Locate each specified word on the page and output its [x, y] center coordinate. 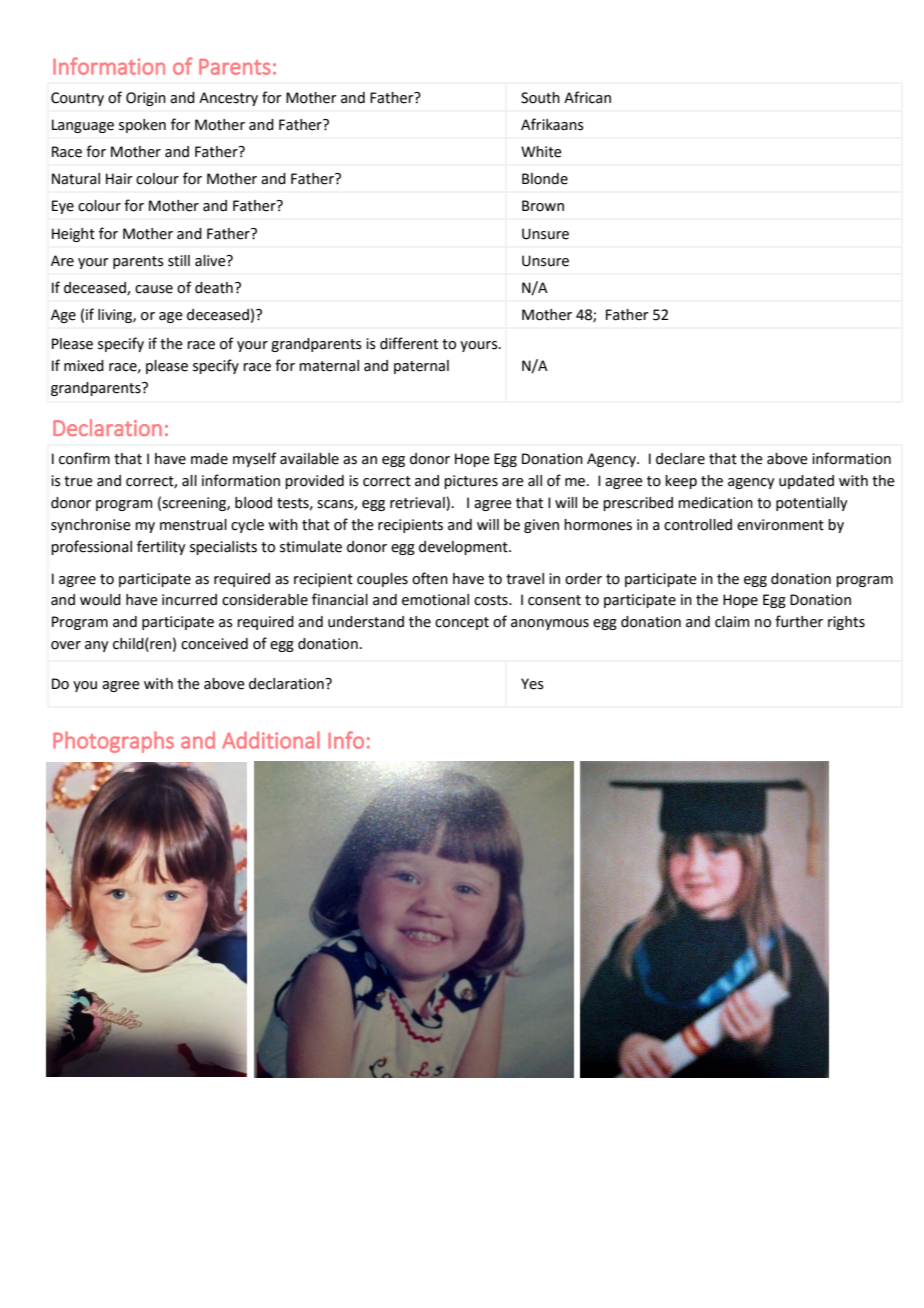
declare [680, 459]
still [179, 261]
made [209, 459]
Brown [543, 206]
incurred [189, 600]
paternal [421, 367]
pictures [471, 482]
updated [806, 482]
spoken [142, 126]
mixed [84, 366]
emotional [435, 600]
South [540, 98]
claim [732, 622]
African [587, 97]
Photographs [113, 742]
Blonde [545, 179]
